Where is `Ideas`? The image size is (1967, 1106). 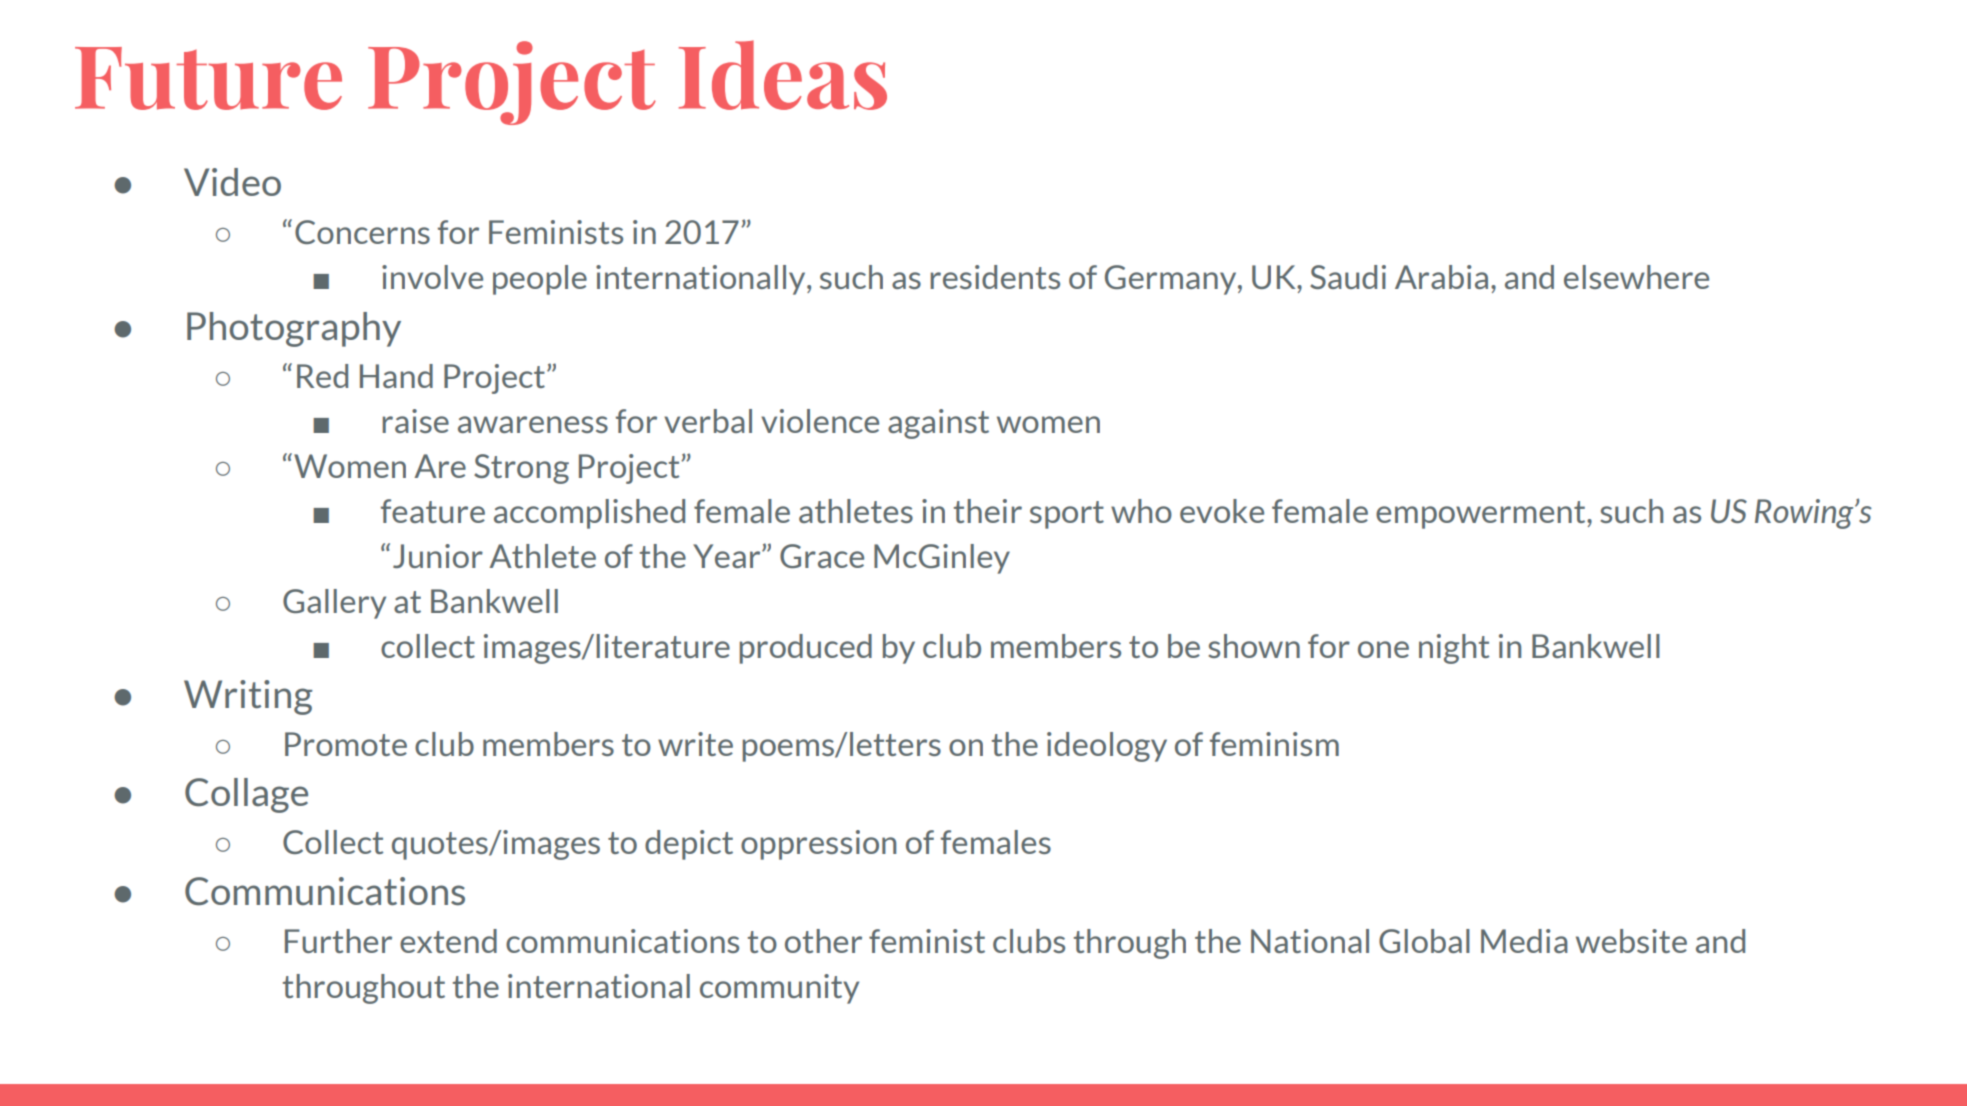 Ideas is located at coordinates (783, 75).
